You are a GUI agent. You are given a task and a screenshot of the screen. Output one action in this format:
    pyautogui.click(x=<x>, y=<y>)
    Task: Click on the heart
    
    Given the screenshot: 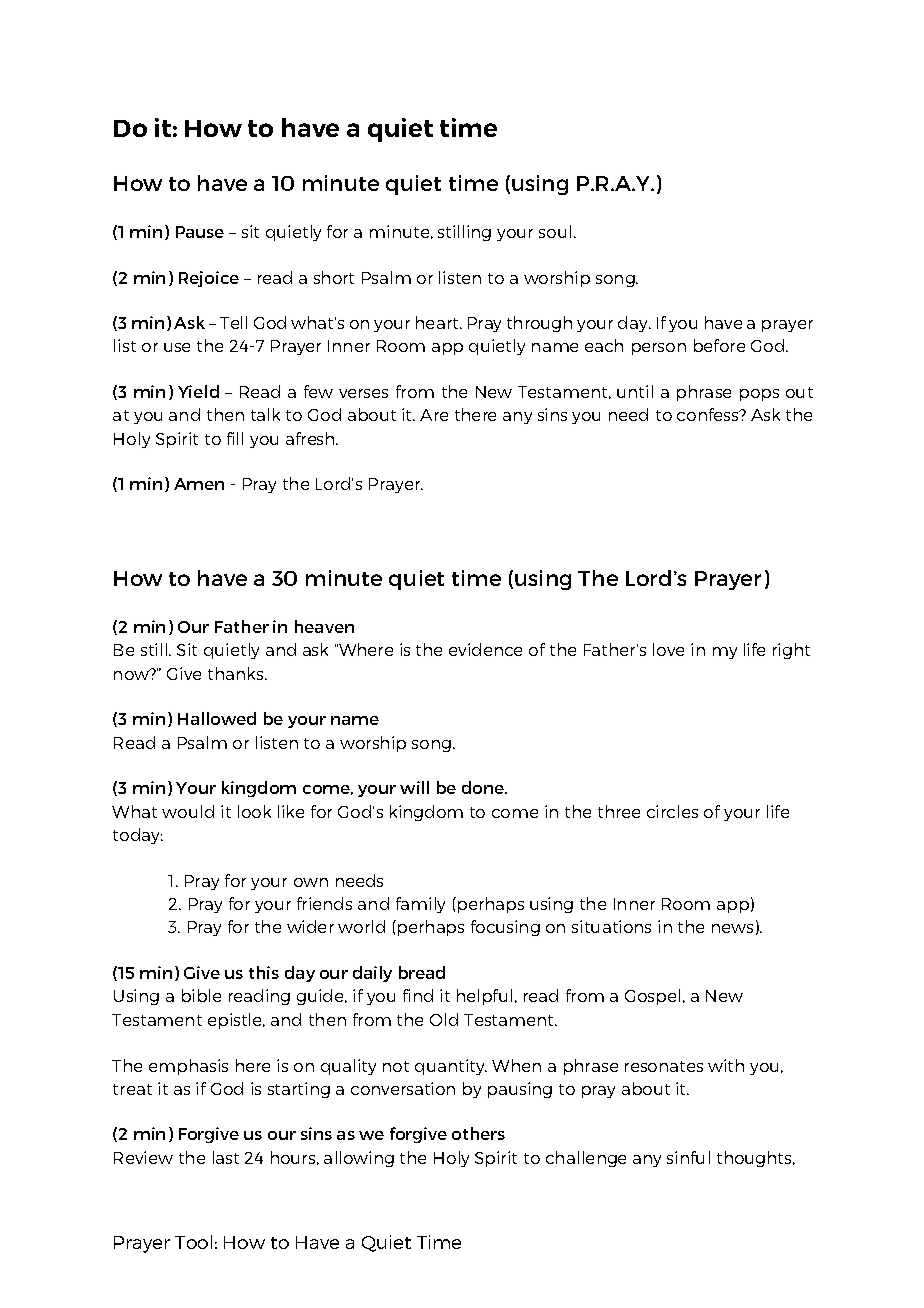 What is the action you would take?
    pyautogui.click(x=438, y=322)
